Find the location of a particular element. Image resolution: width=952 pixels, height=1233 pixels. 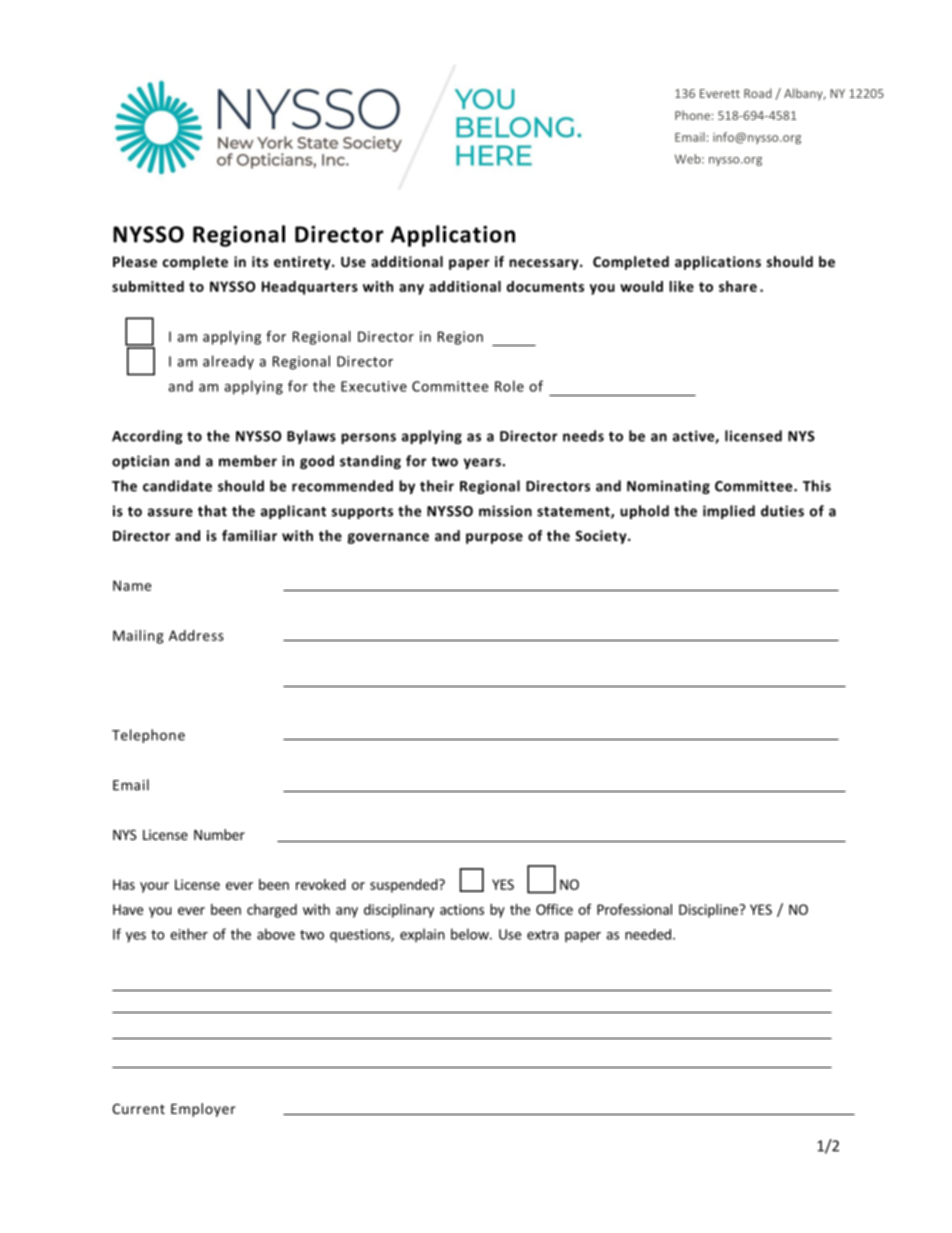

necessary is located at coordinates (545, 264).
